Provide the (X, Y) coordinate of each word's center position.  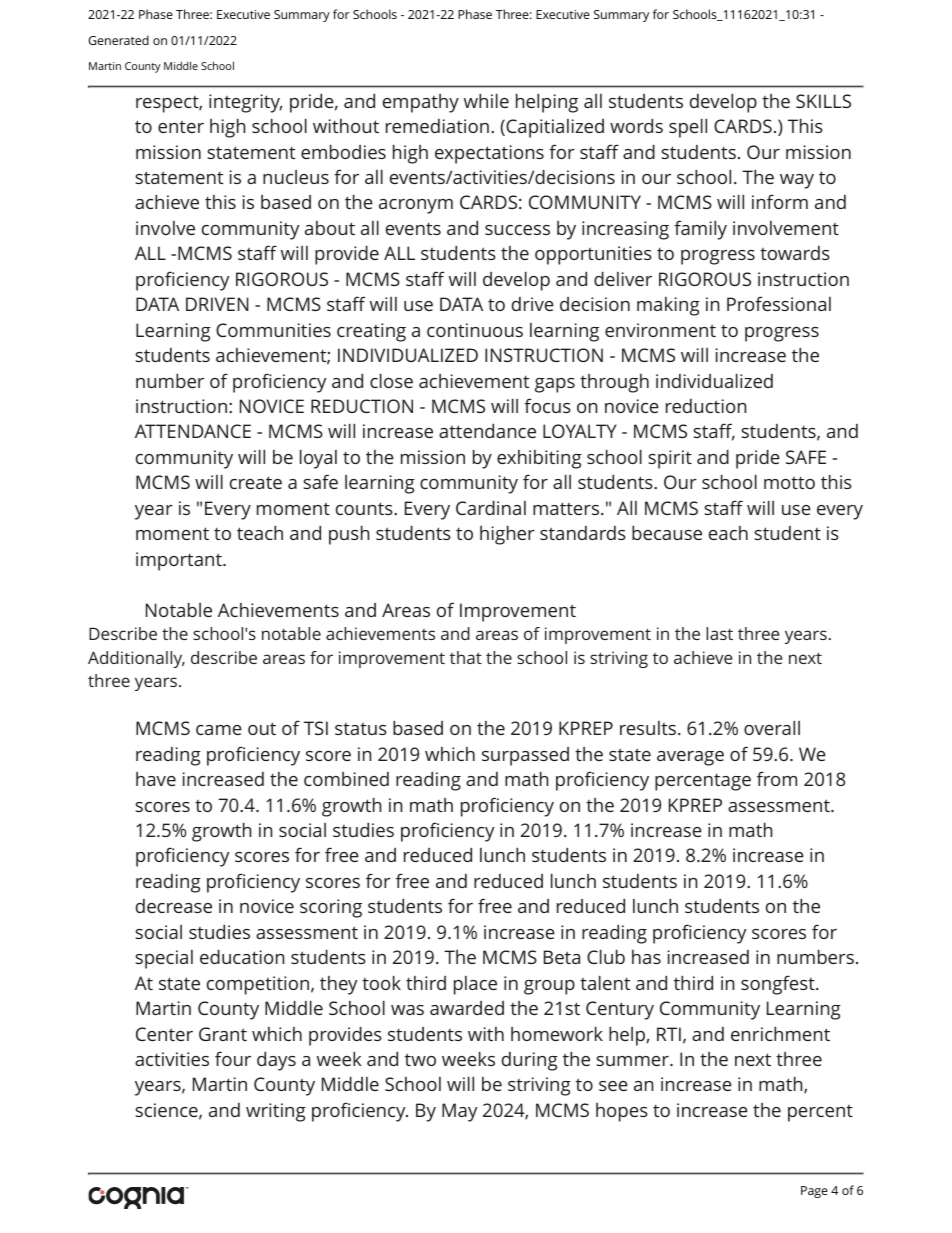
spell (688, 128)
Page (814, 1192)
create (256, 482)
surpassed (525, 756)
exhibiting (539, 459)
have (156, 779)
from (777, 778)
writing (276, 1112)
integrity (245, 103)
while (486, 101)
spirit (670, 459)
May (459, 1112)
